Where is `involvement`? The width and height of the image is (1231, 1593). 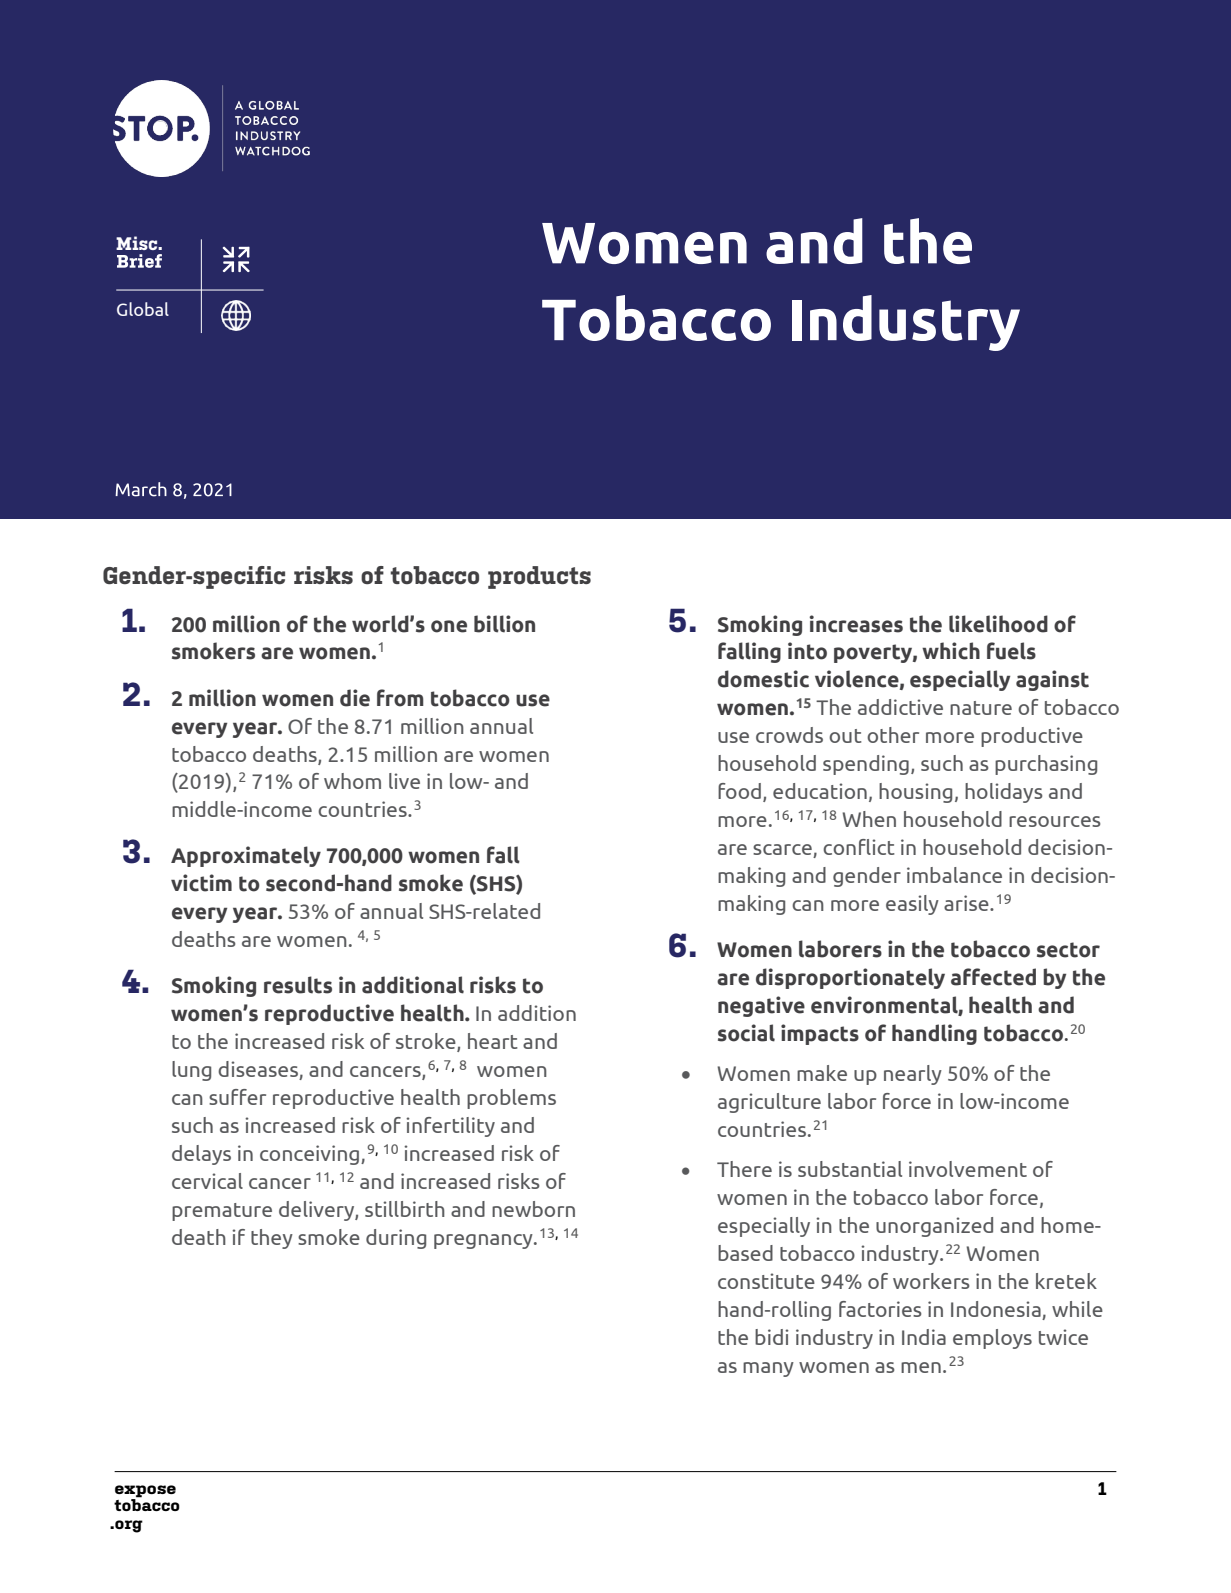
involvement is located at coordinates (968, 1169).
